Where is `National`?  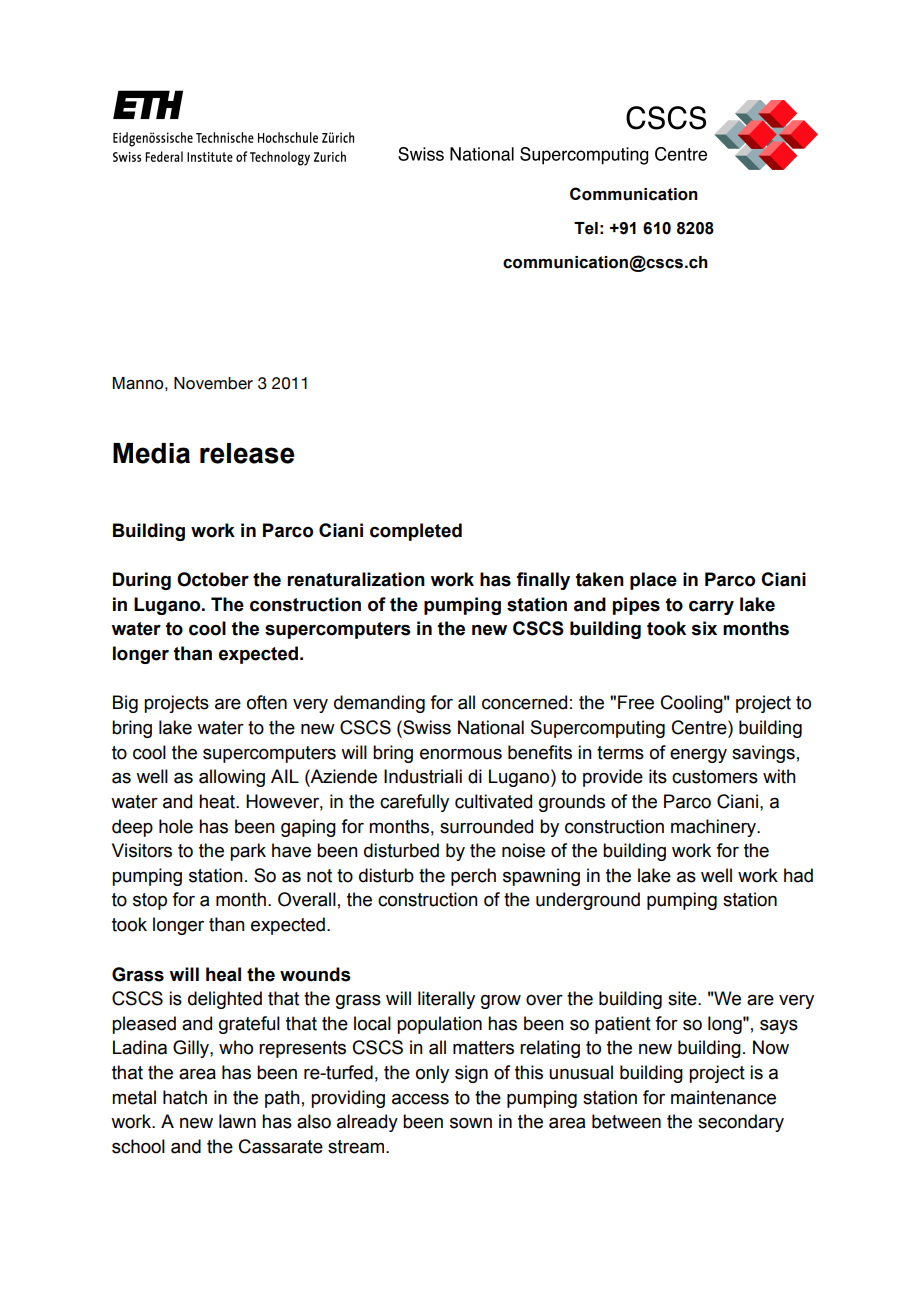
National is located at coordinates (491, 727).
